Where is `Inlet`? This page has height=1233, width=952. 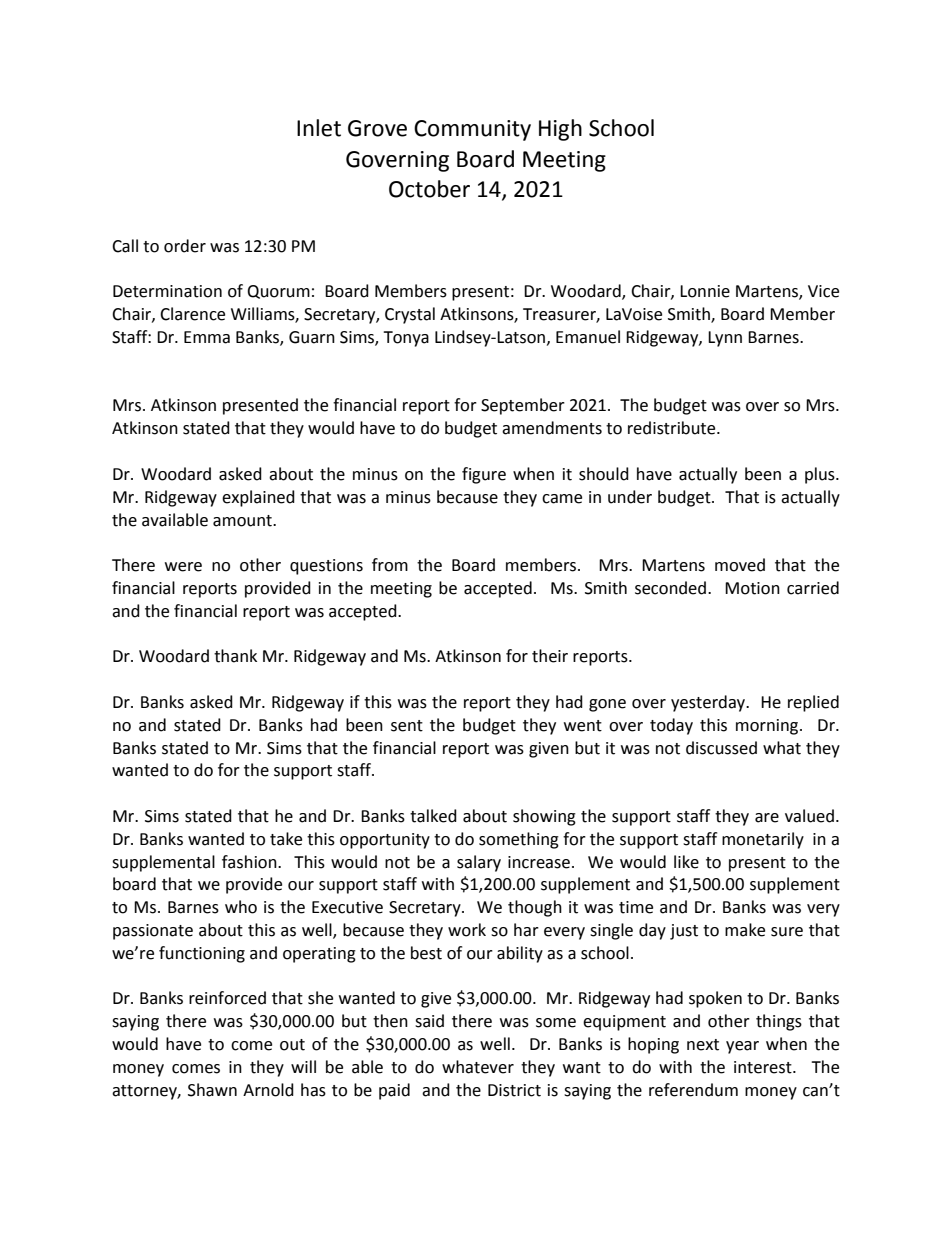 Inlet is located at coordinates (319, 128).
